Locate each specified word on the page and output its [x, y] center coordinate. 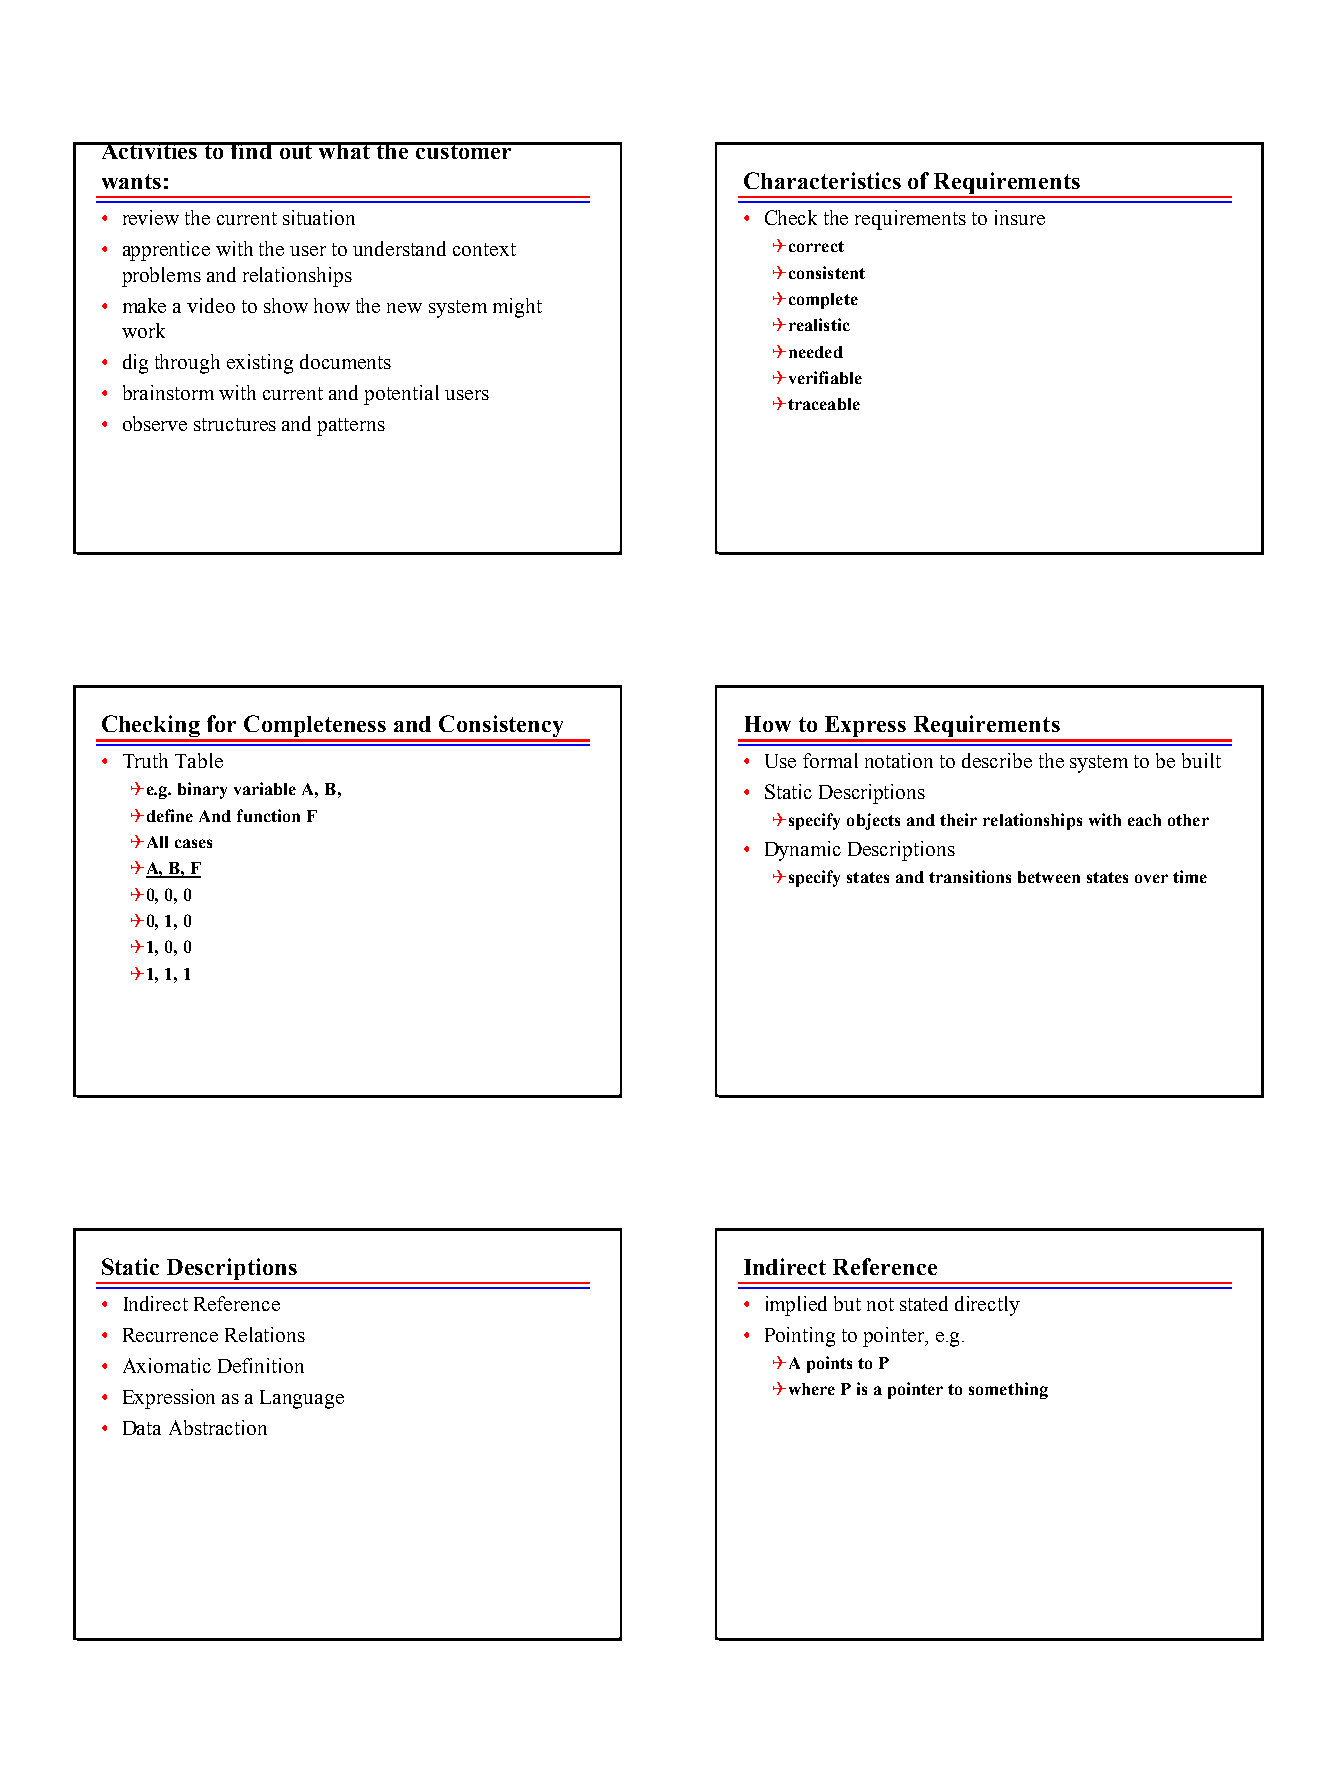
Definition [261, 1365]
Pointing [800, 1337]
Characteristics [822, 180]
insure [1020, 217]
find [252, 150]
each [1144, 820]
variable [265, 788]
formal [830, 760]
